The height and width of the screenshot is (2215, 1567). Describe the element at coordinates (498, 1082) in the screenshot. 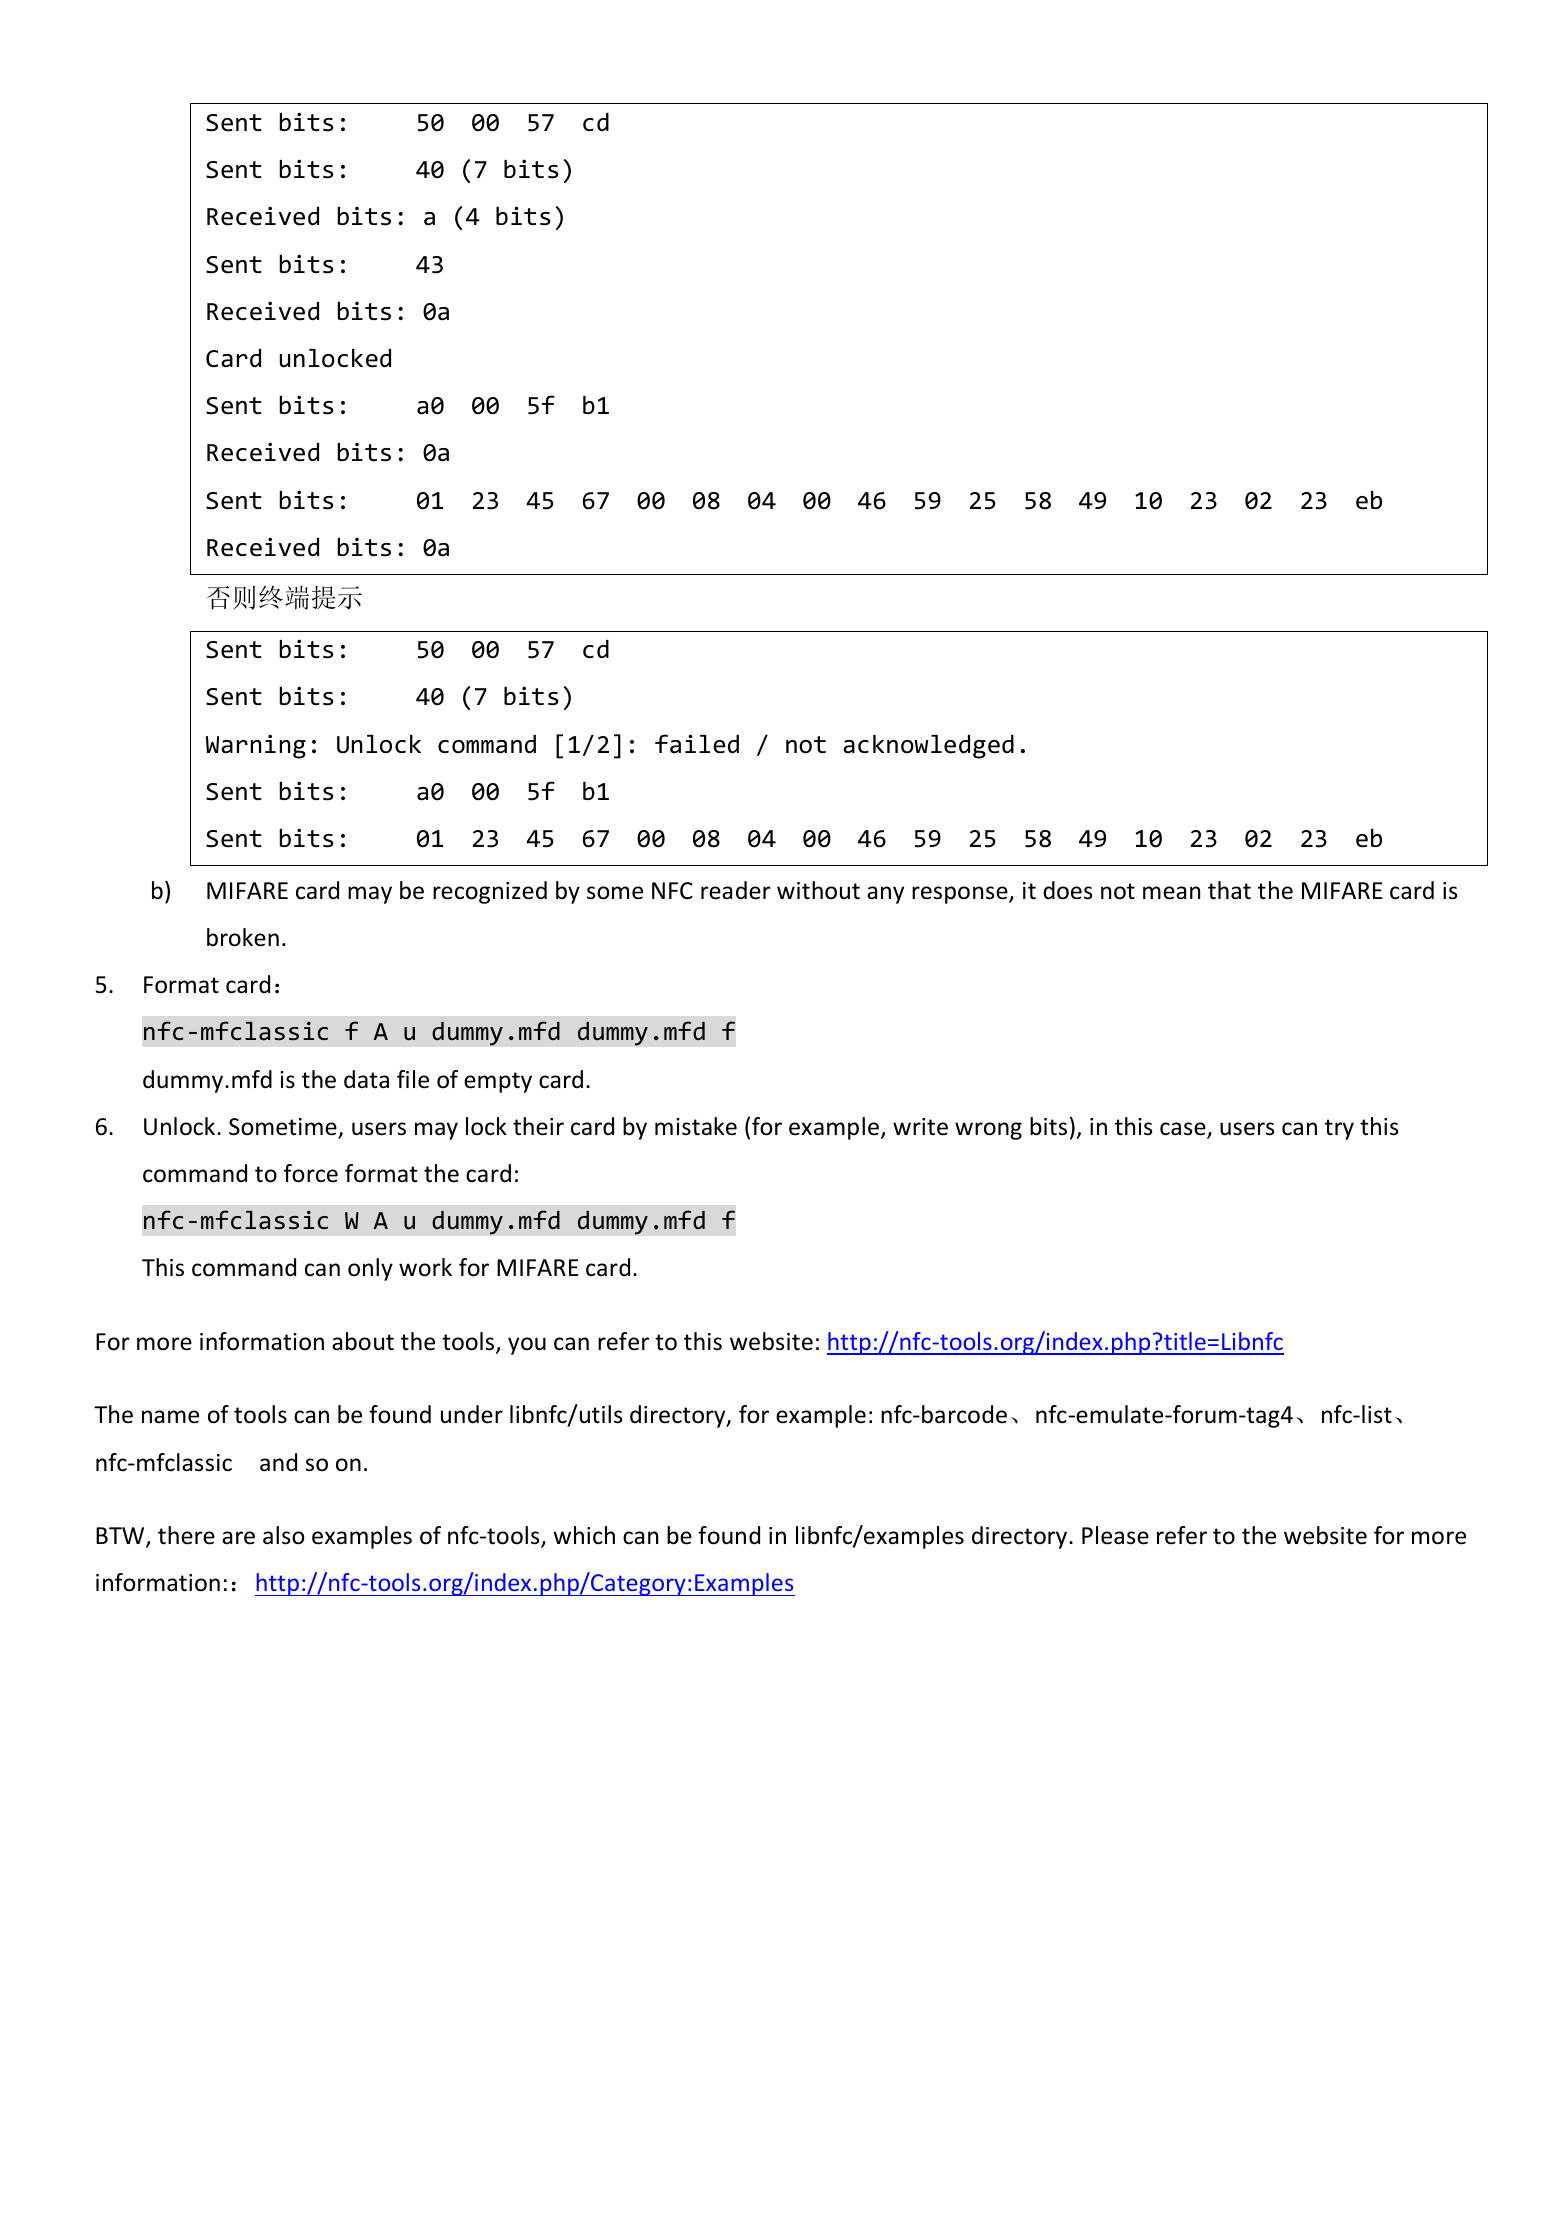

I see `empty` at that location.
